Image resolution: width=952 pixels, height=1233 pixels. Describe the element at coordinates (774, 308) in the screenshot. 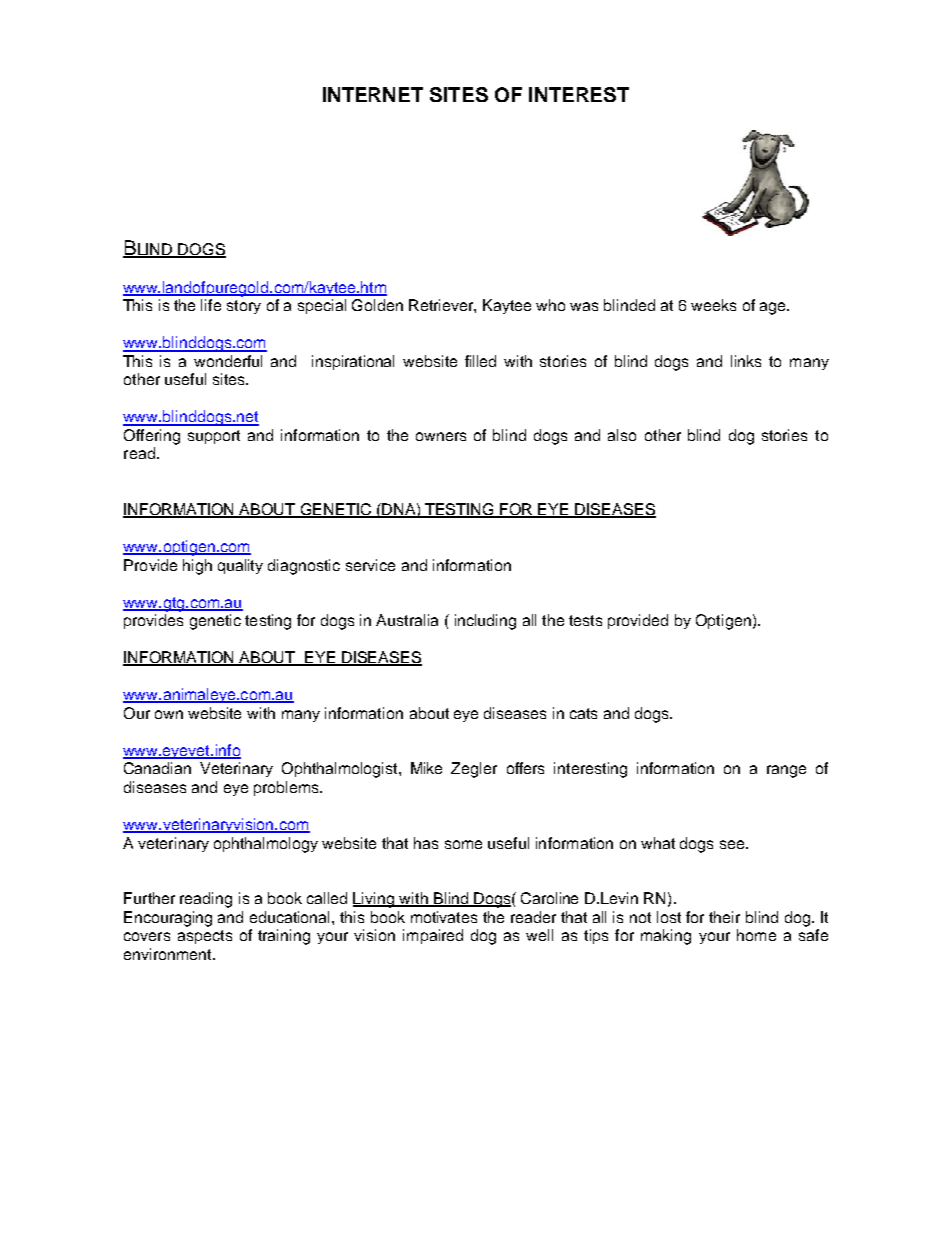

I see `age` at that location.
